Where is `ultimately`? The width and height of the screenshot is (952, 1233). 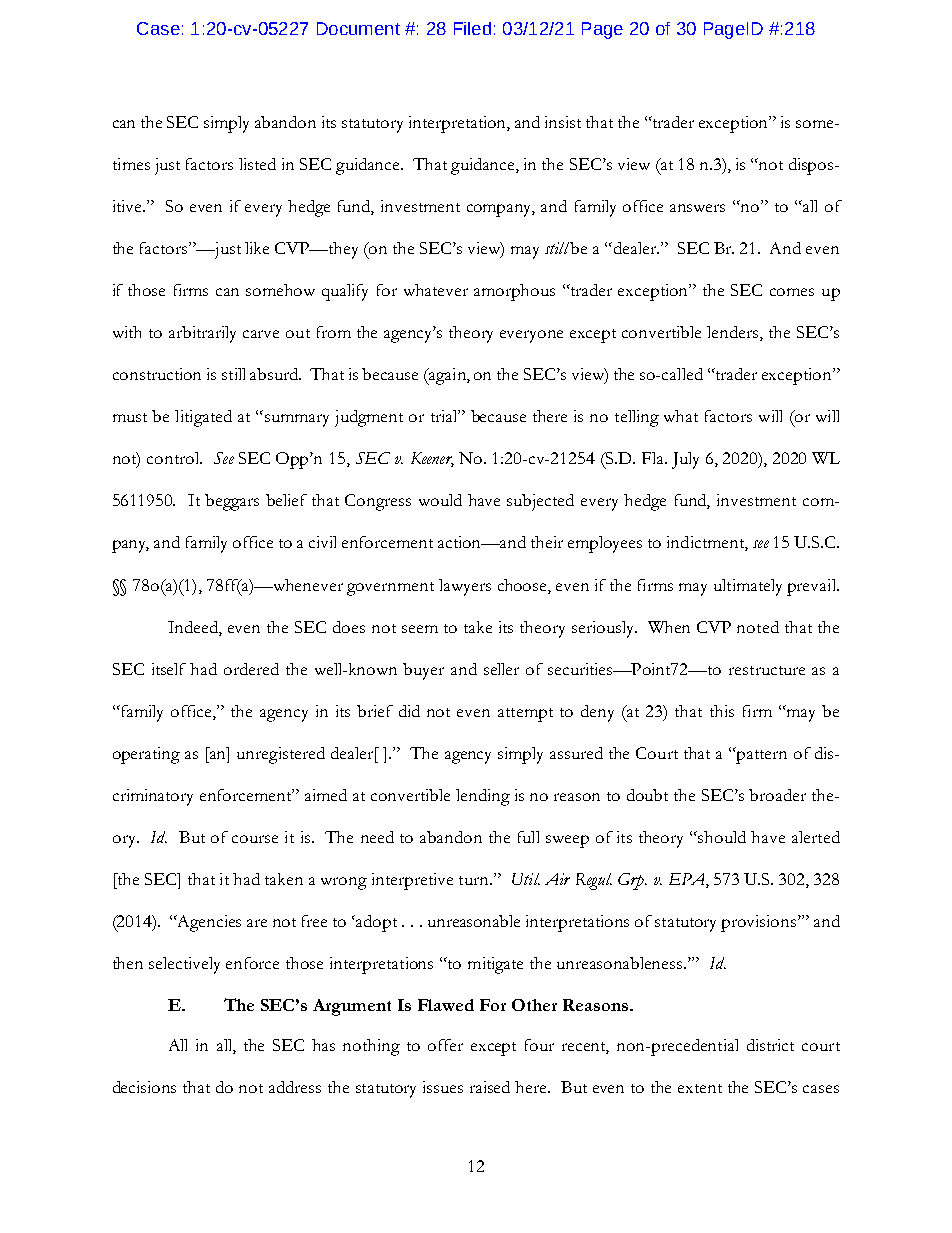 ultimately is located at coordinates (748, 587).
